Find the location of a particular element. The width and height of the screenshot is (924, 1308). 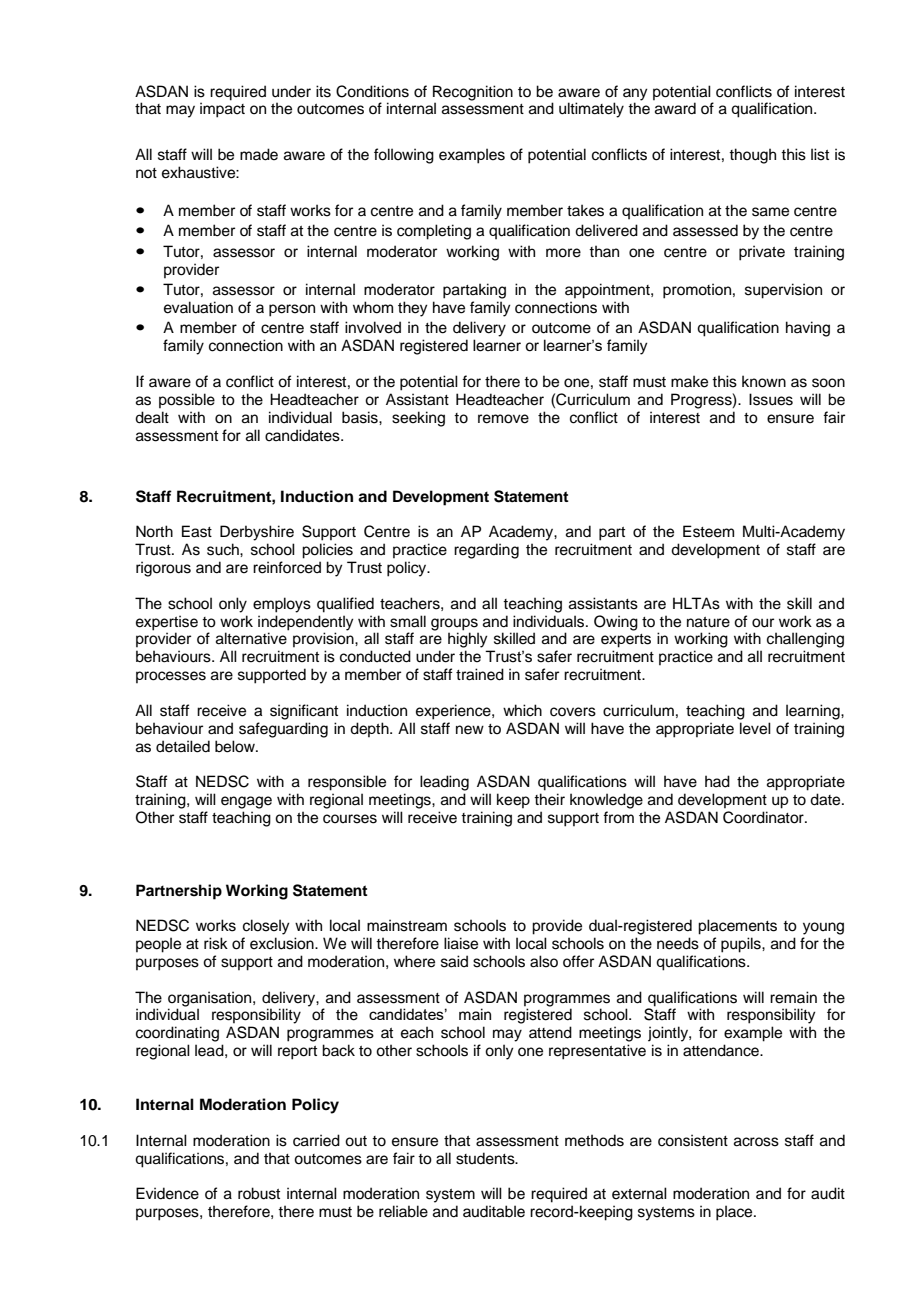

robust is located at coordinates (259, 1193).
